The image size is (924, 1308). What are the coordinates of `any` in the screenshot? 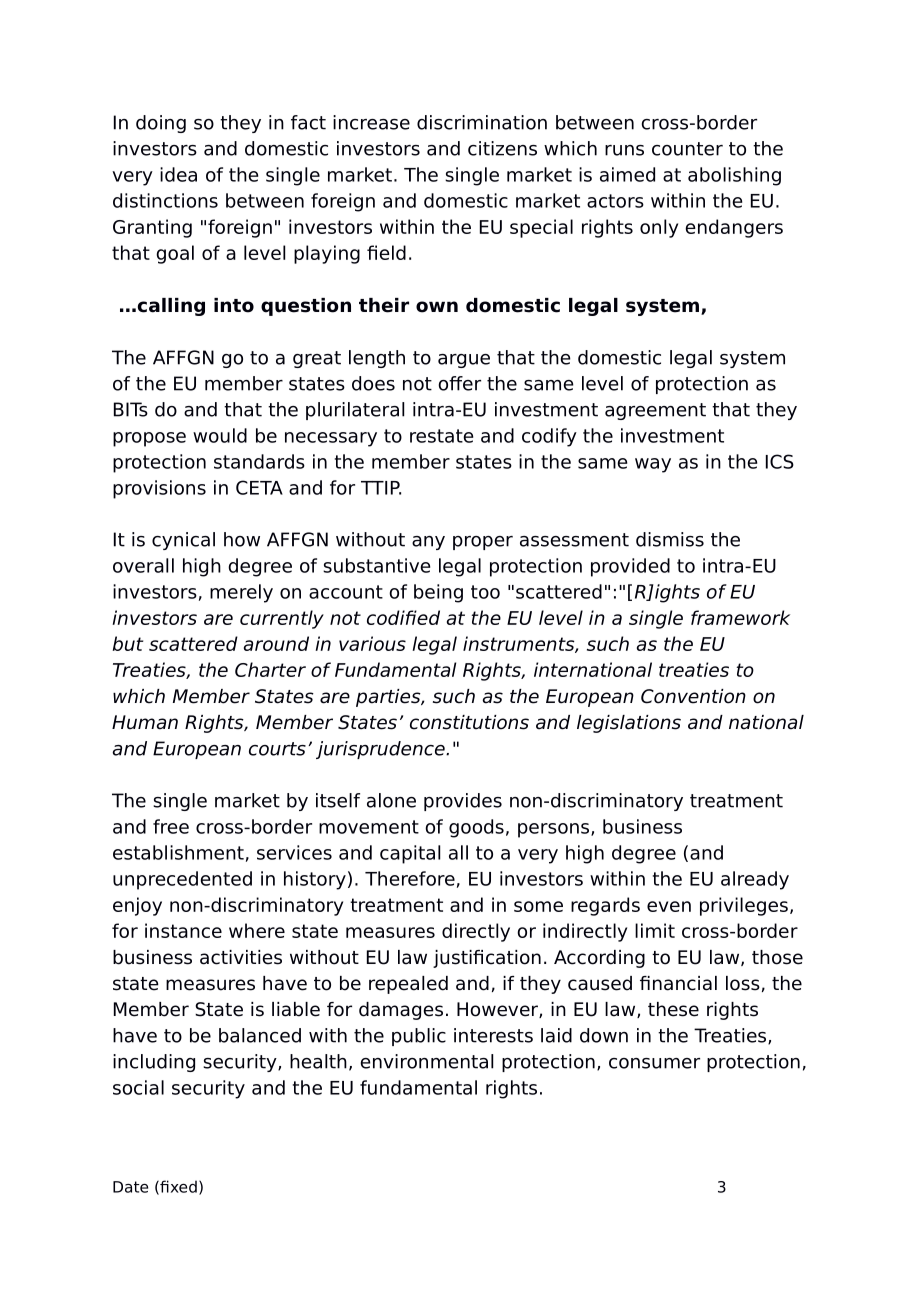 It's located at (428, 543).
